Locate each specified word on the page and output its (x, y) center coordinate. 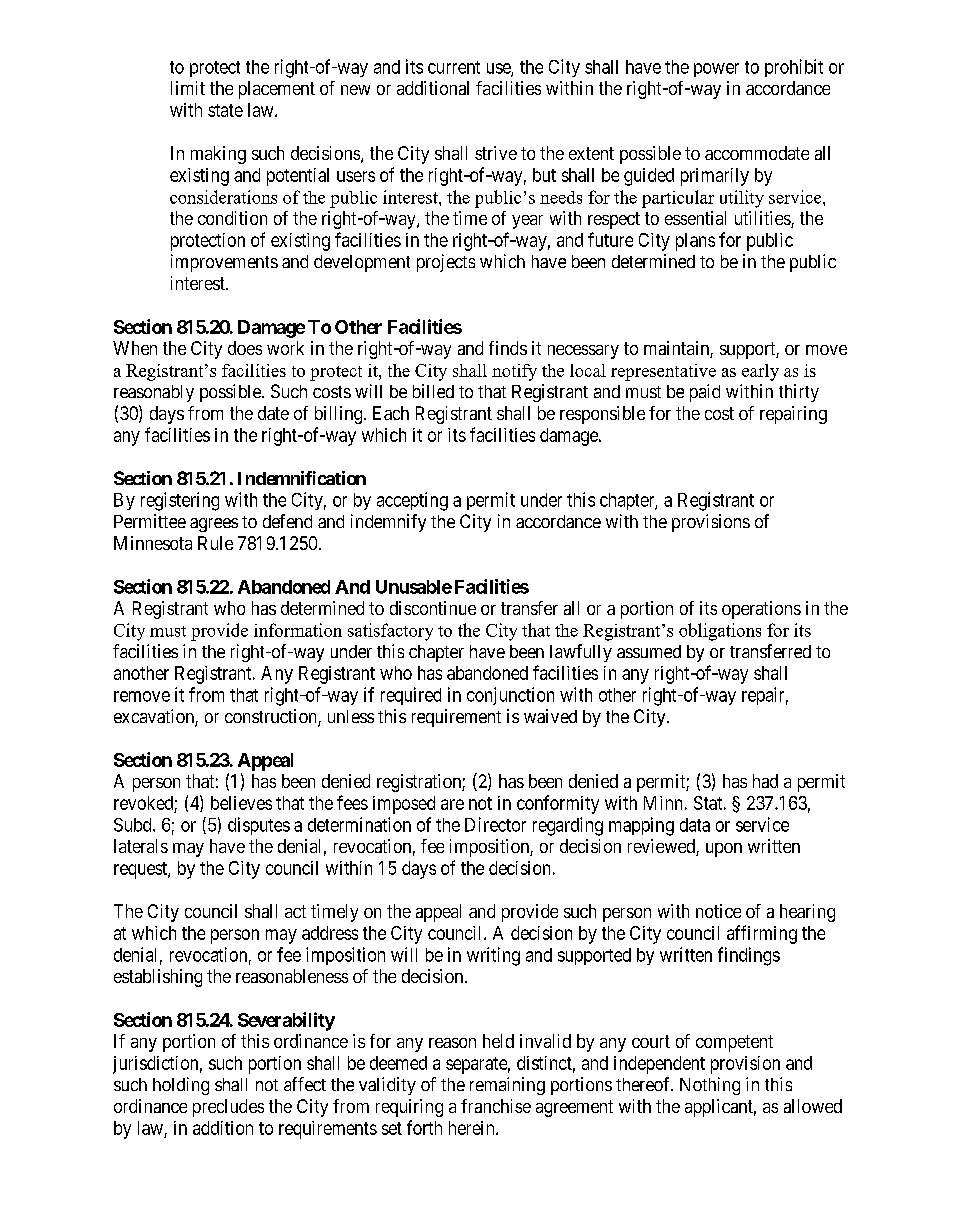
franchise (496, 1106)
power (716, 70)
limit (188, 88)
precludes (228, 1108)
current (454, 67)
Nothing (710, 1086)
